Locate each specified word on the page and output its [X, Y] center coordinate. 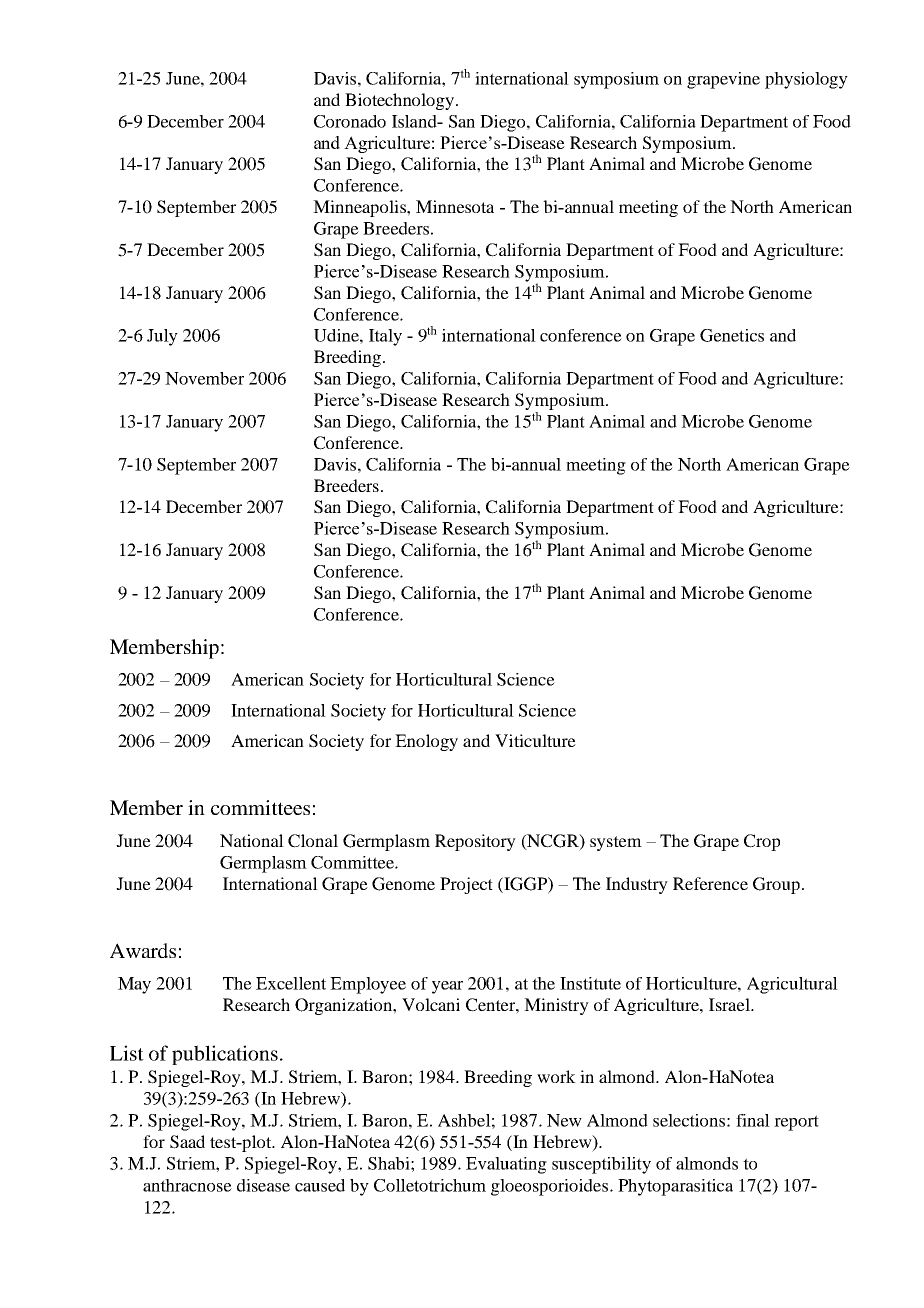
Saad [187, 1142]
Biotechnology [401, 101]
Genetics [732, 335]
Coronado [350, 121]
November [204, 378]
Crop [762, 842]
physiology [806, 80]
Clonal [313, 841]
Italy [385, 337]
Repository [475, 842]
